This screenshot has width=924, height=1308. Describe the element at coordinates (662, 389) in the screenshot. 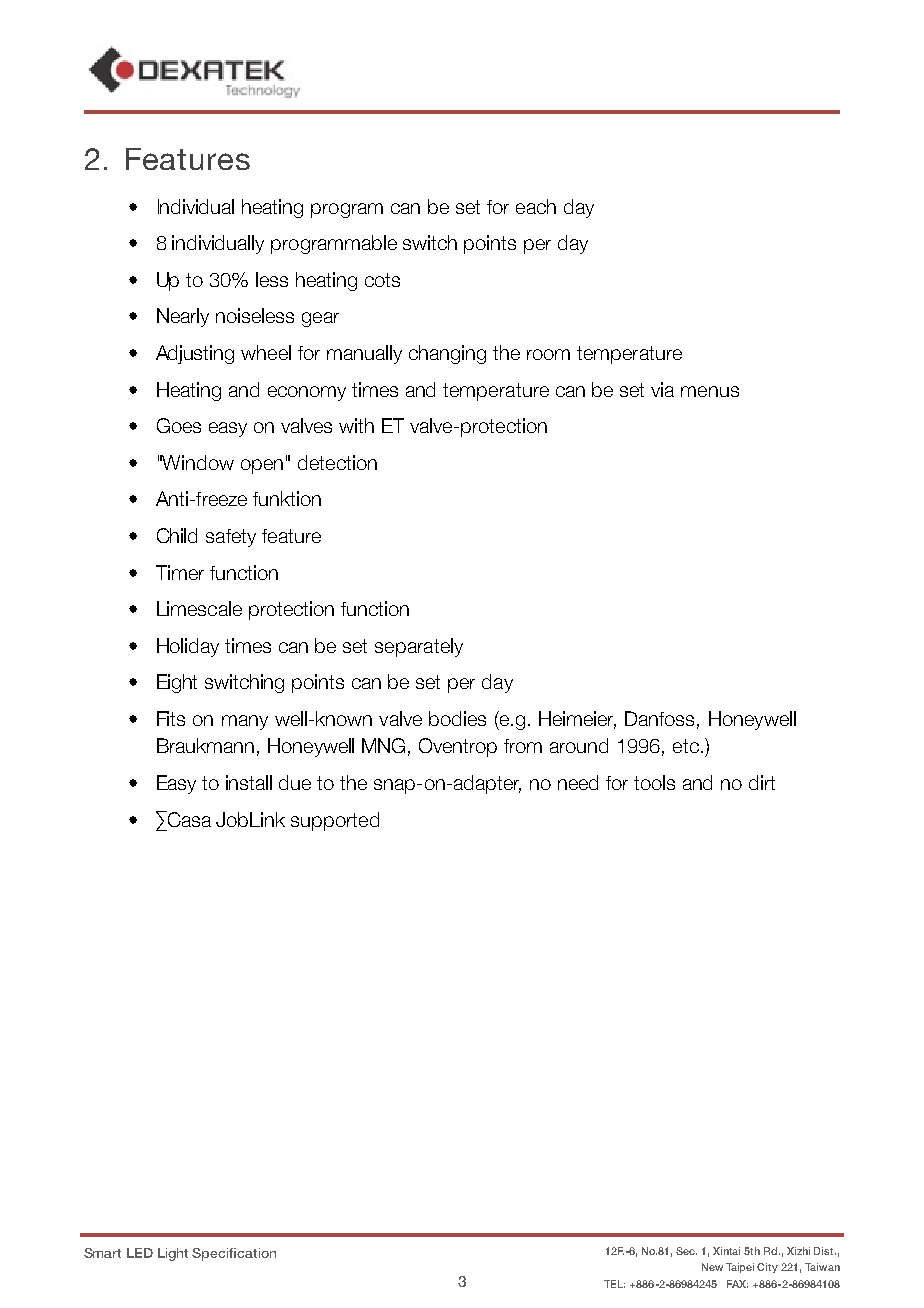

I see `via` at that location.
